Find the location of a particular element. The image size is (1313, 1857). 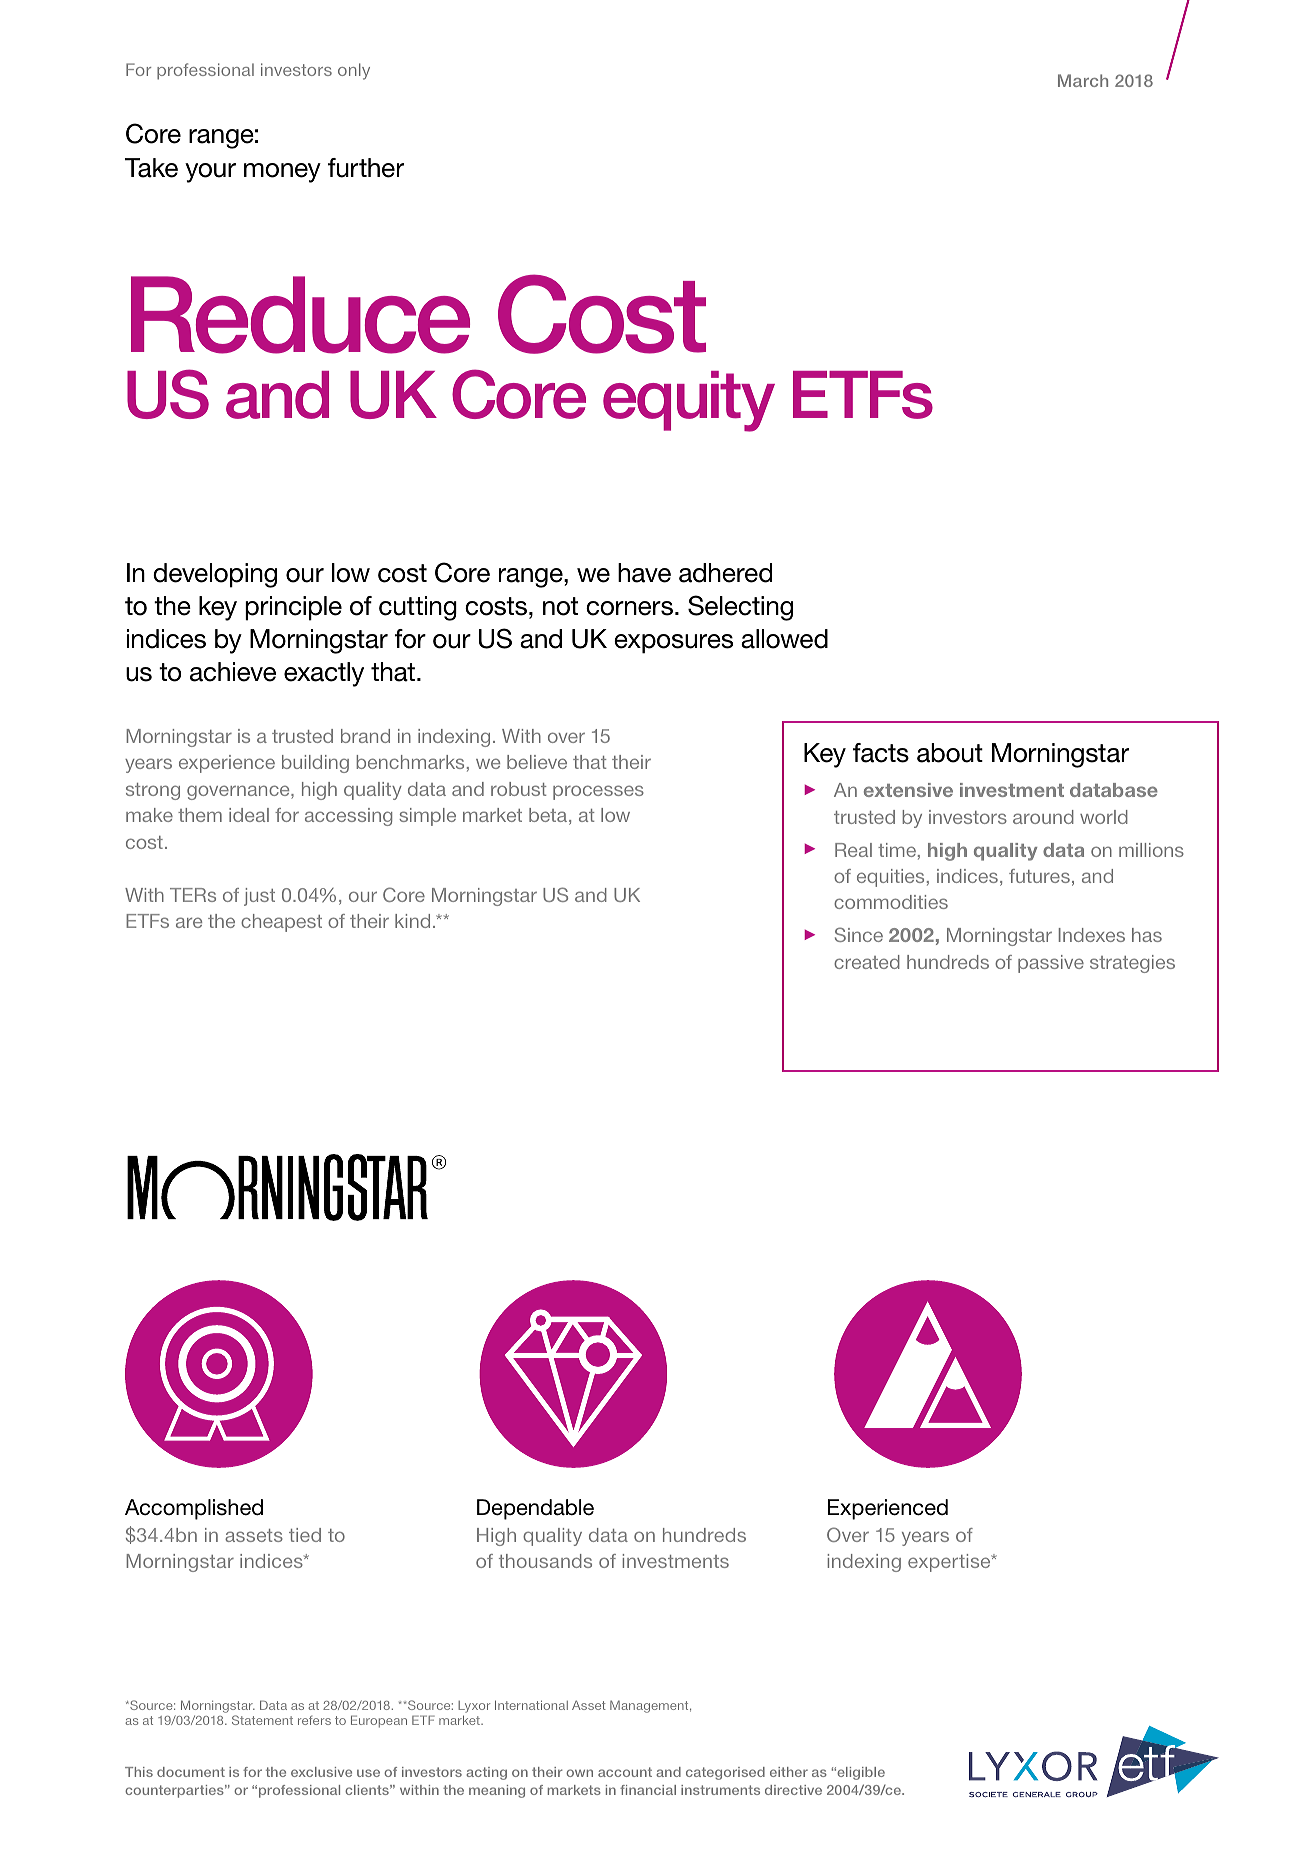

expertise is located at coordinates (950, 1563).
